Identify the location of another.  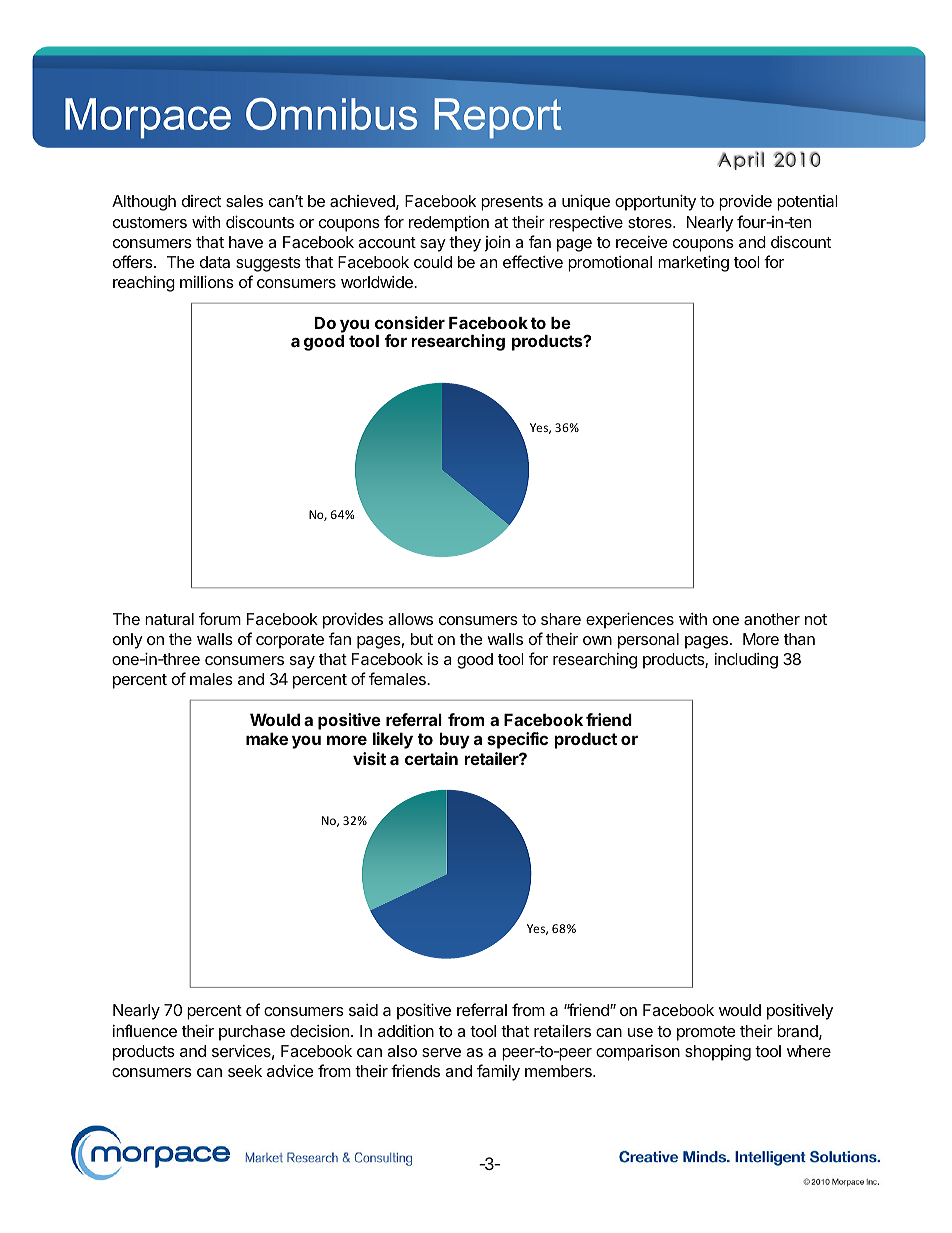
(772, 619).
